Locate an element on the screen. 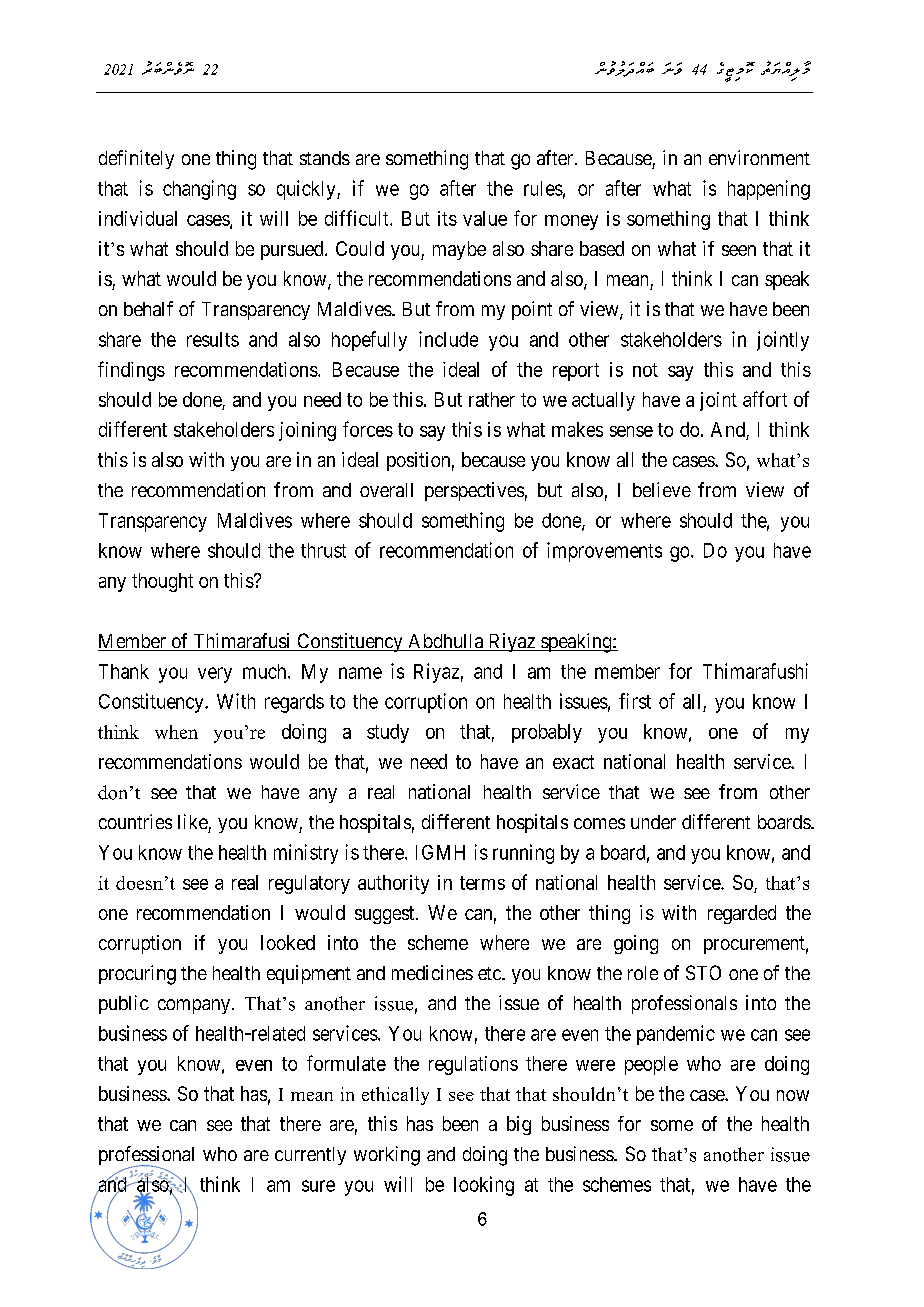 The width and height of the screenshot is (924, 1307). first is located at coordinates (635, 701).
